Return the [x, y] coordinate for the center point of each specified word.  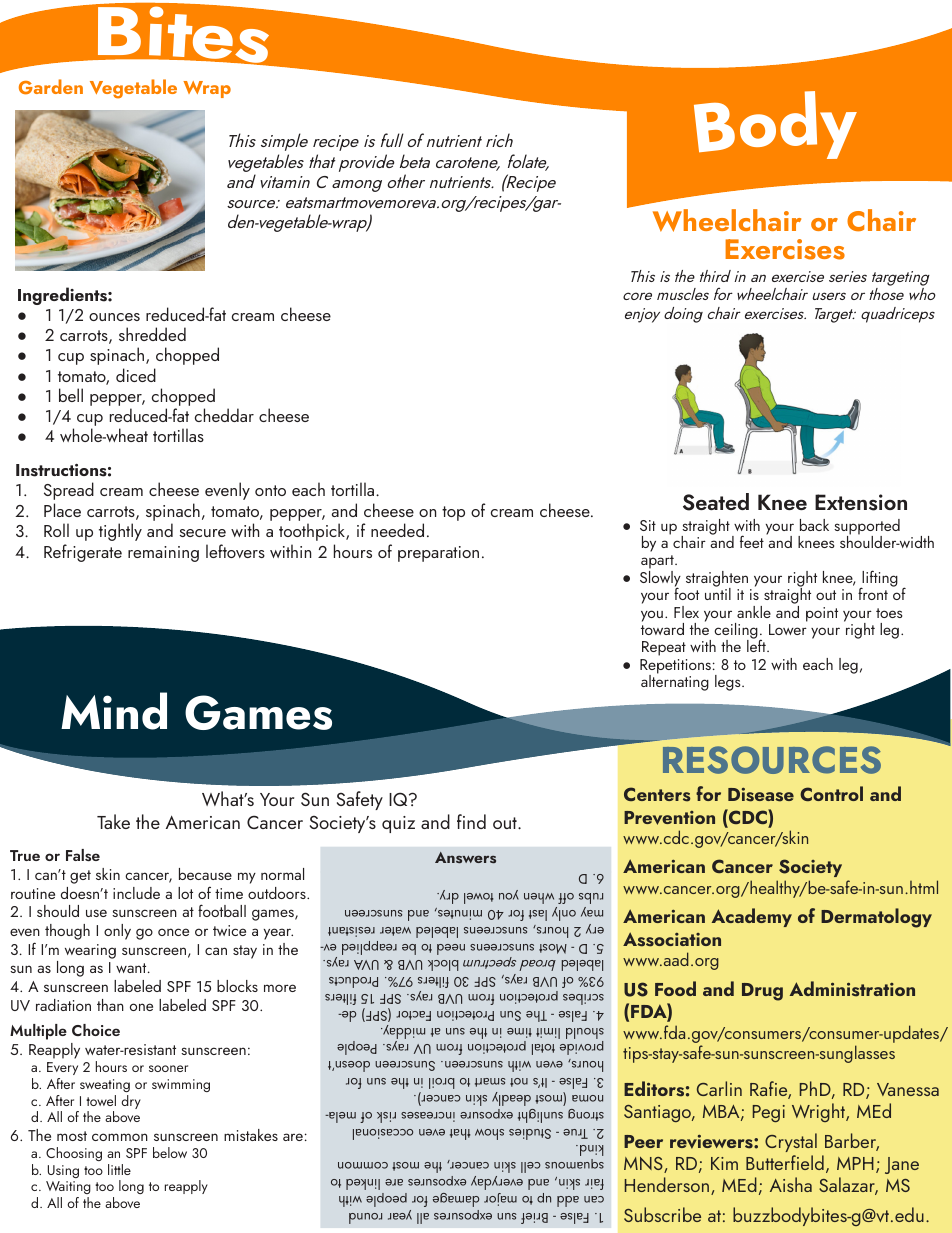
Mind [114, 711]
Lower [788, 629]
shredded [152, 334]
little [119, 1169]
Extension [861, 502]
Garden [51, 87]
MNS [644, 1165]
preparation [438, 554]
